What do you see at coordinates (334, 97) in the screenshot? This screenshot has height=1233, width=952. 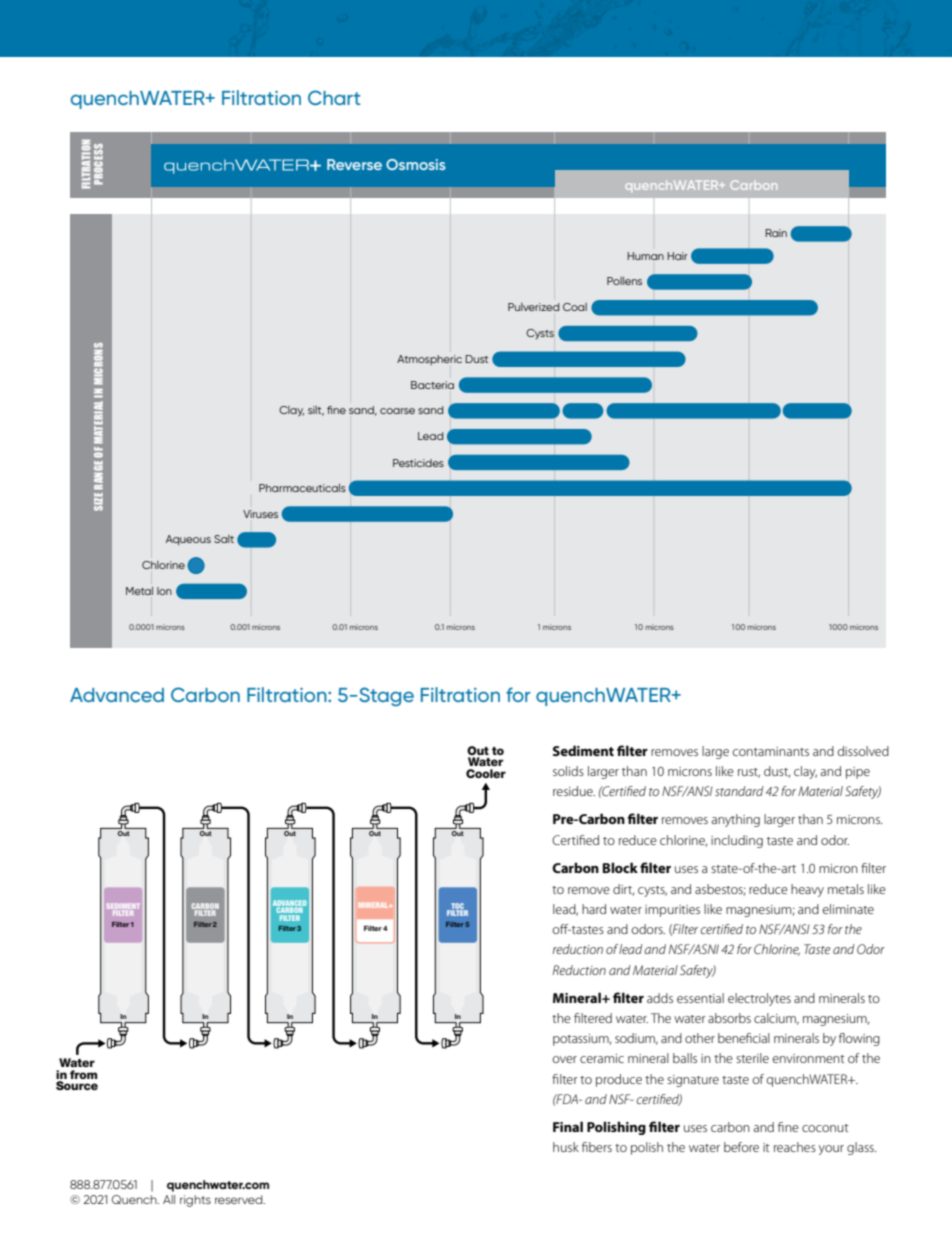 I see `Chart` at bounding box center [334, 97].
